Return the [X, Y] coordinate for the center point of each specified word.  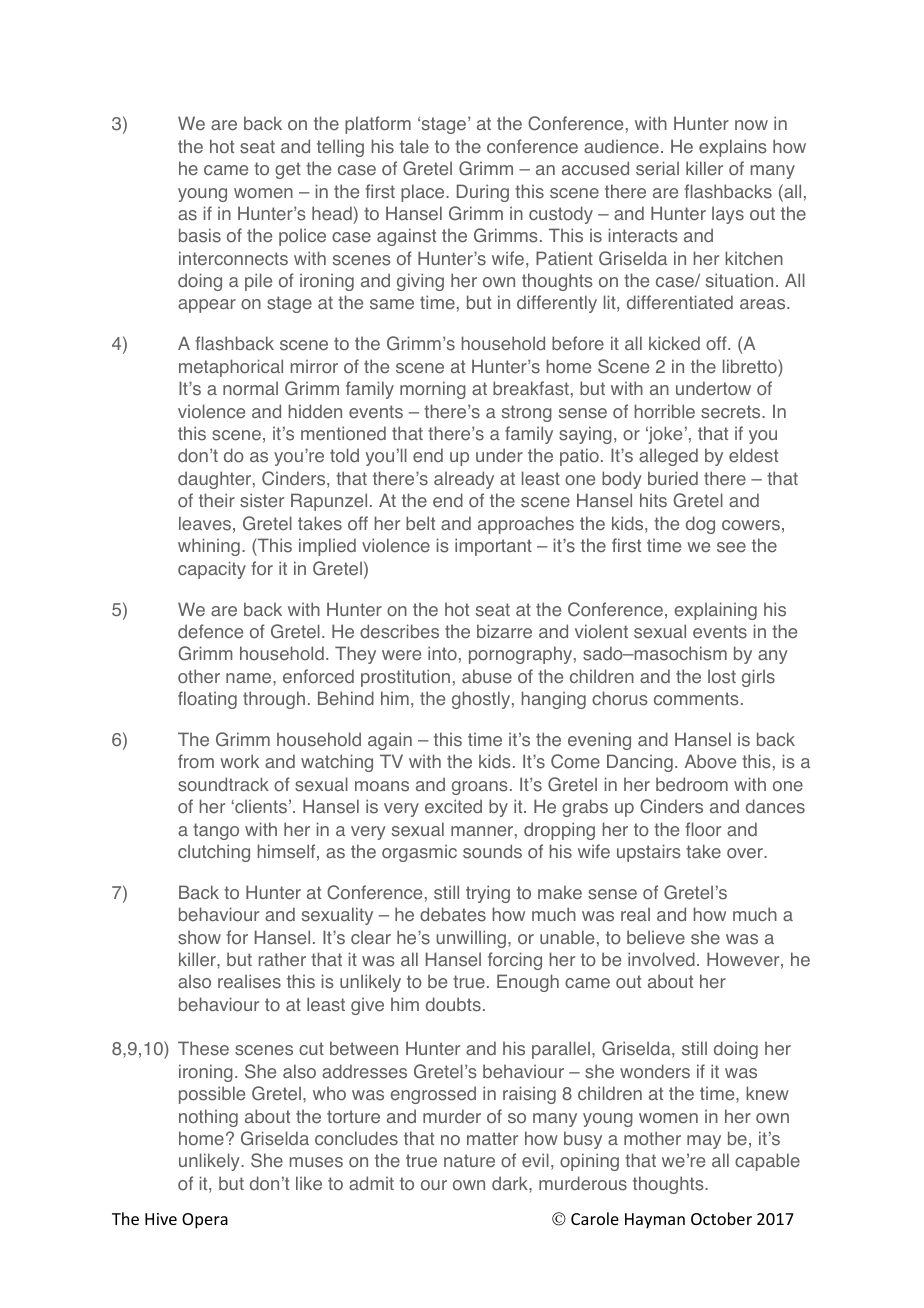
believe [656, 937]
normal [250, 388]
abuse [487, 676]
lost [722, 676]
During [483, 193]
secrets [732, 412]
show [199, 937]
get [288, 170]
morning [433, 390]
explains [733, 148]
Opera [205, 1221]
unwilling [471, 939]
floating [207, 700]
